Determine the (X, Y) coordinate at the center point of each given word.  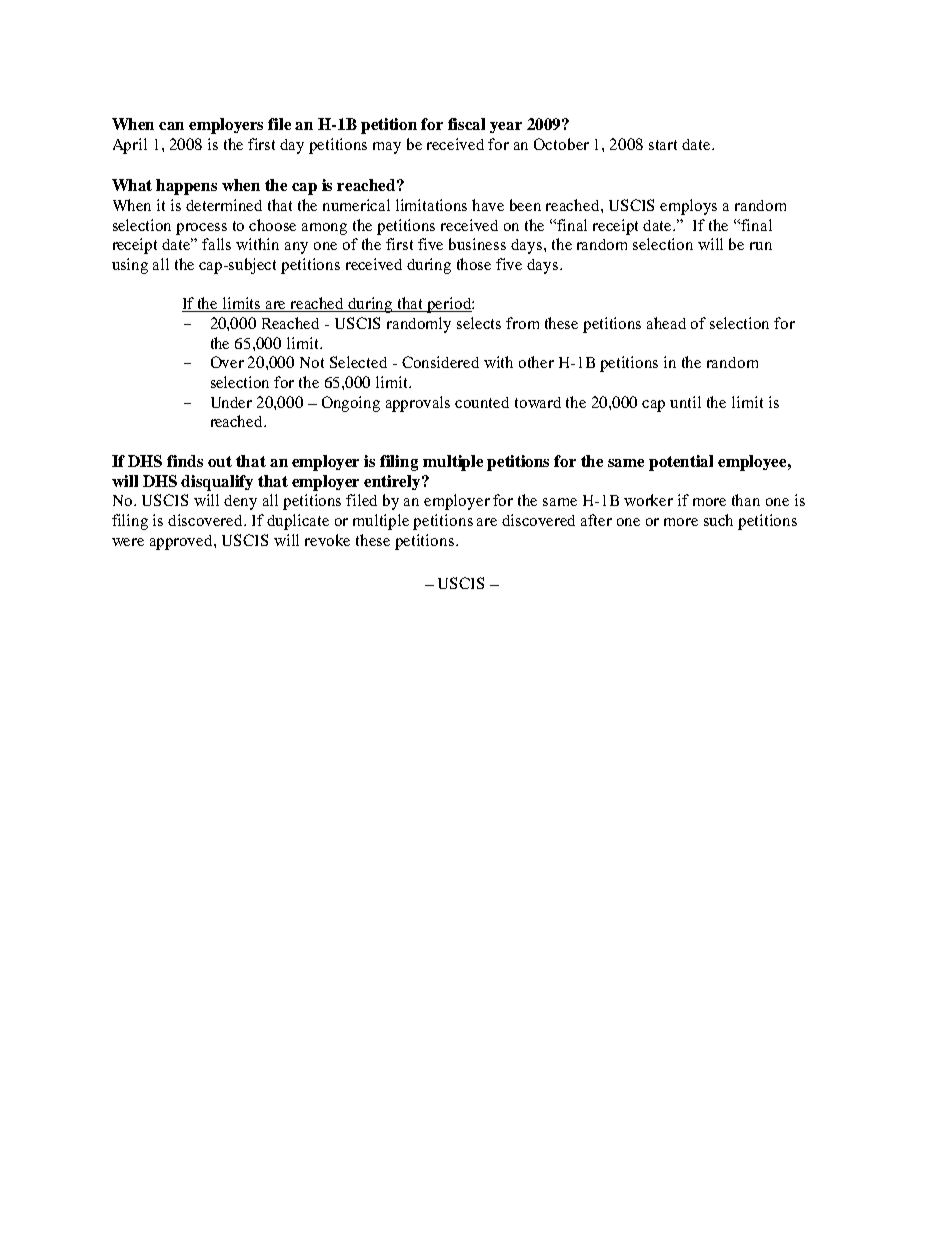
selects (479, 323)
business (477, 244)
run (761, 246)
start (663, 145)
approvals (418, 404)
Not (312, 362)
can (171, 126)
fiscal (466, 124)
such (718, 520)
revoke (327, 540)
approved (182, 542)
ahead (666, 323)
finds (185, 461)
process (201, 229)
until (685, 402)
